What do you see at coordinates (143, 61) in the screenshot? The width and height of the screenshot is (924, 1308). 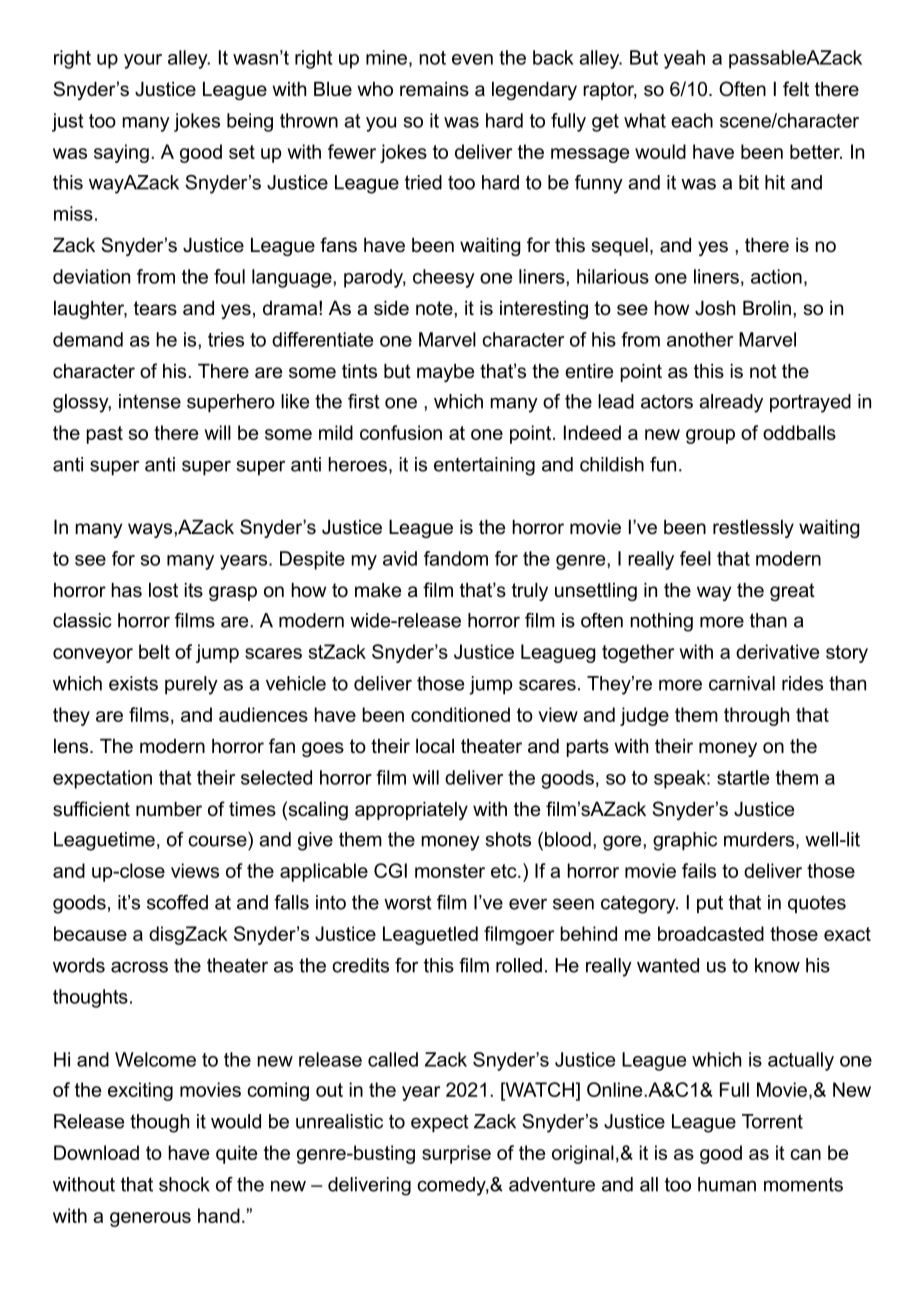 I see `your` at bounding box center [143, 61].
